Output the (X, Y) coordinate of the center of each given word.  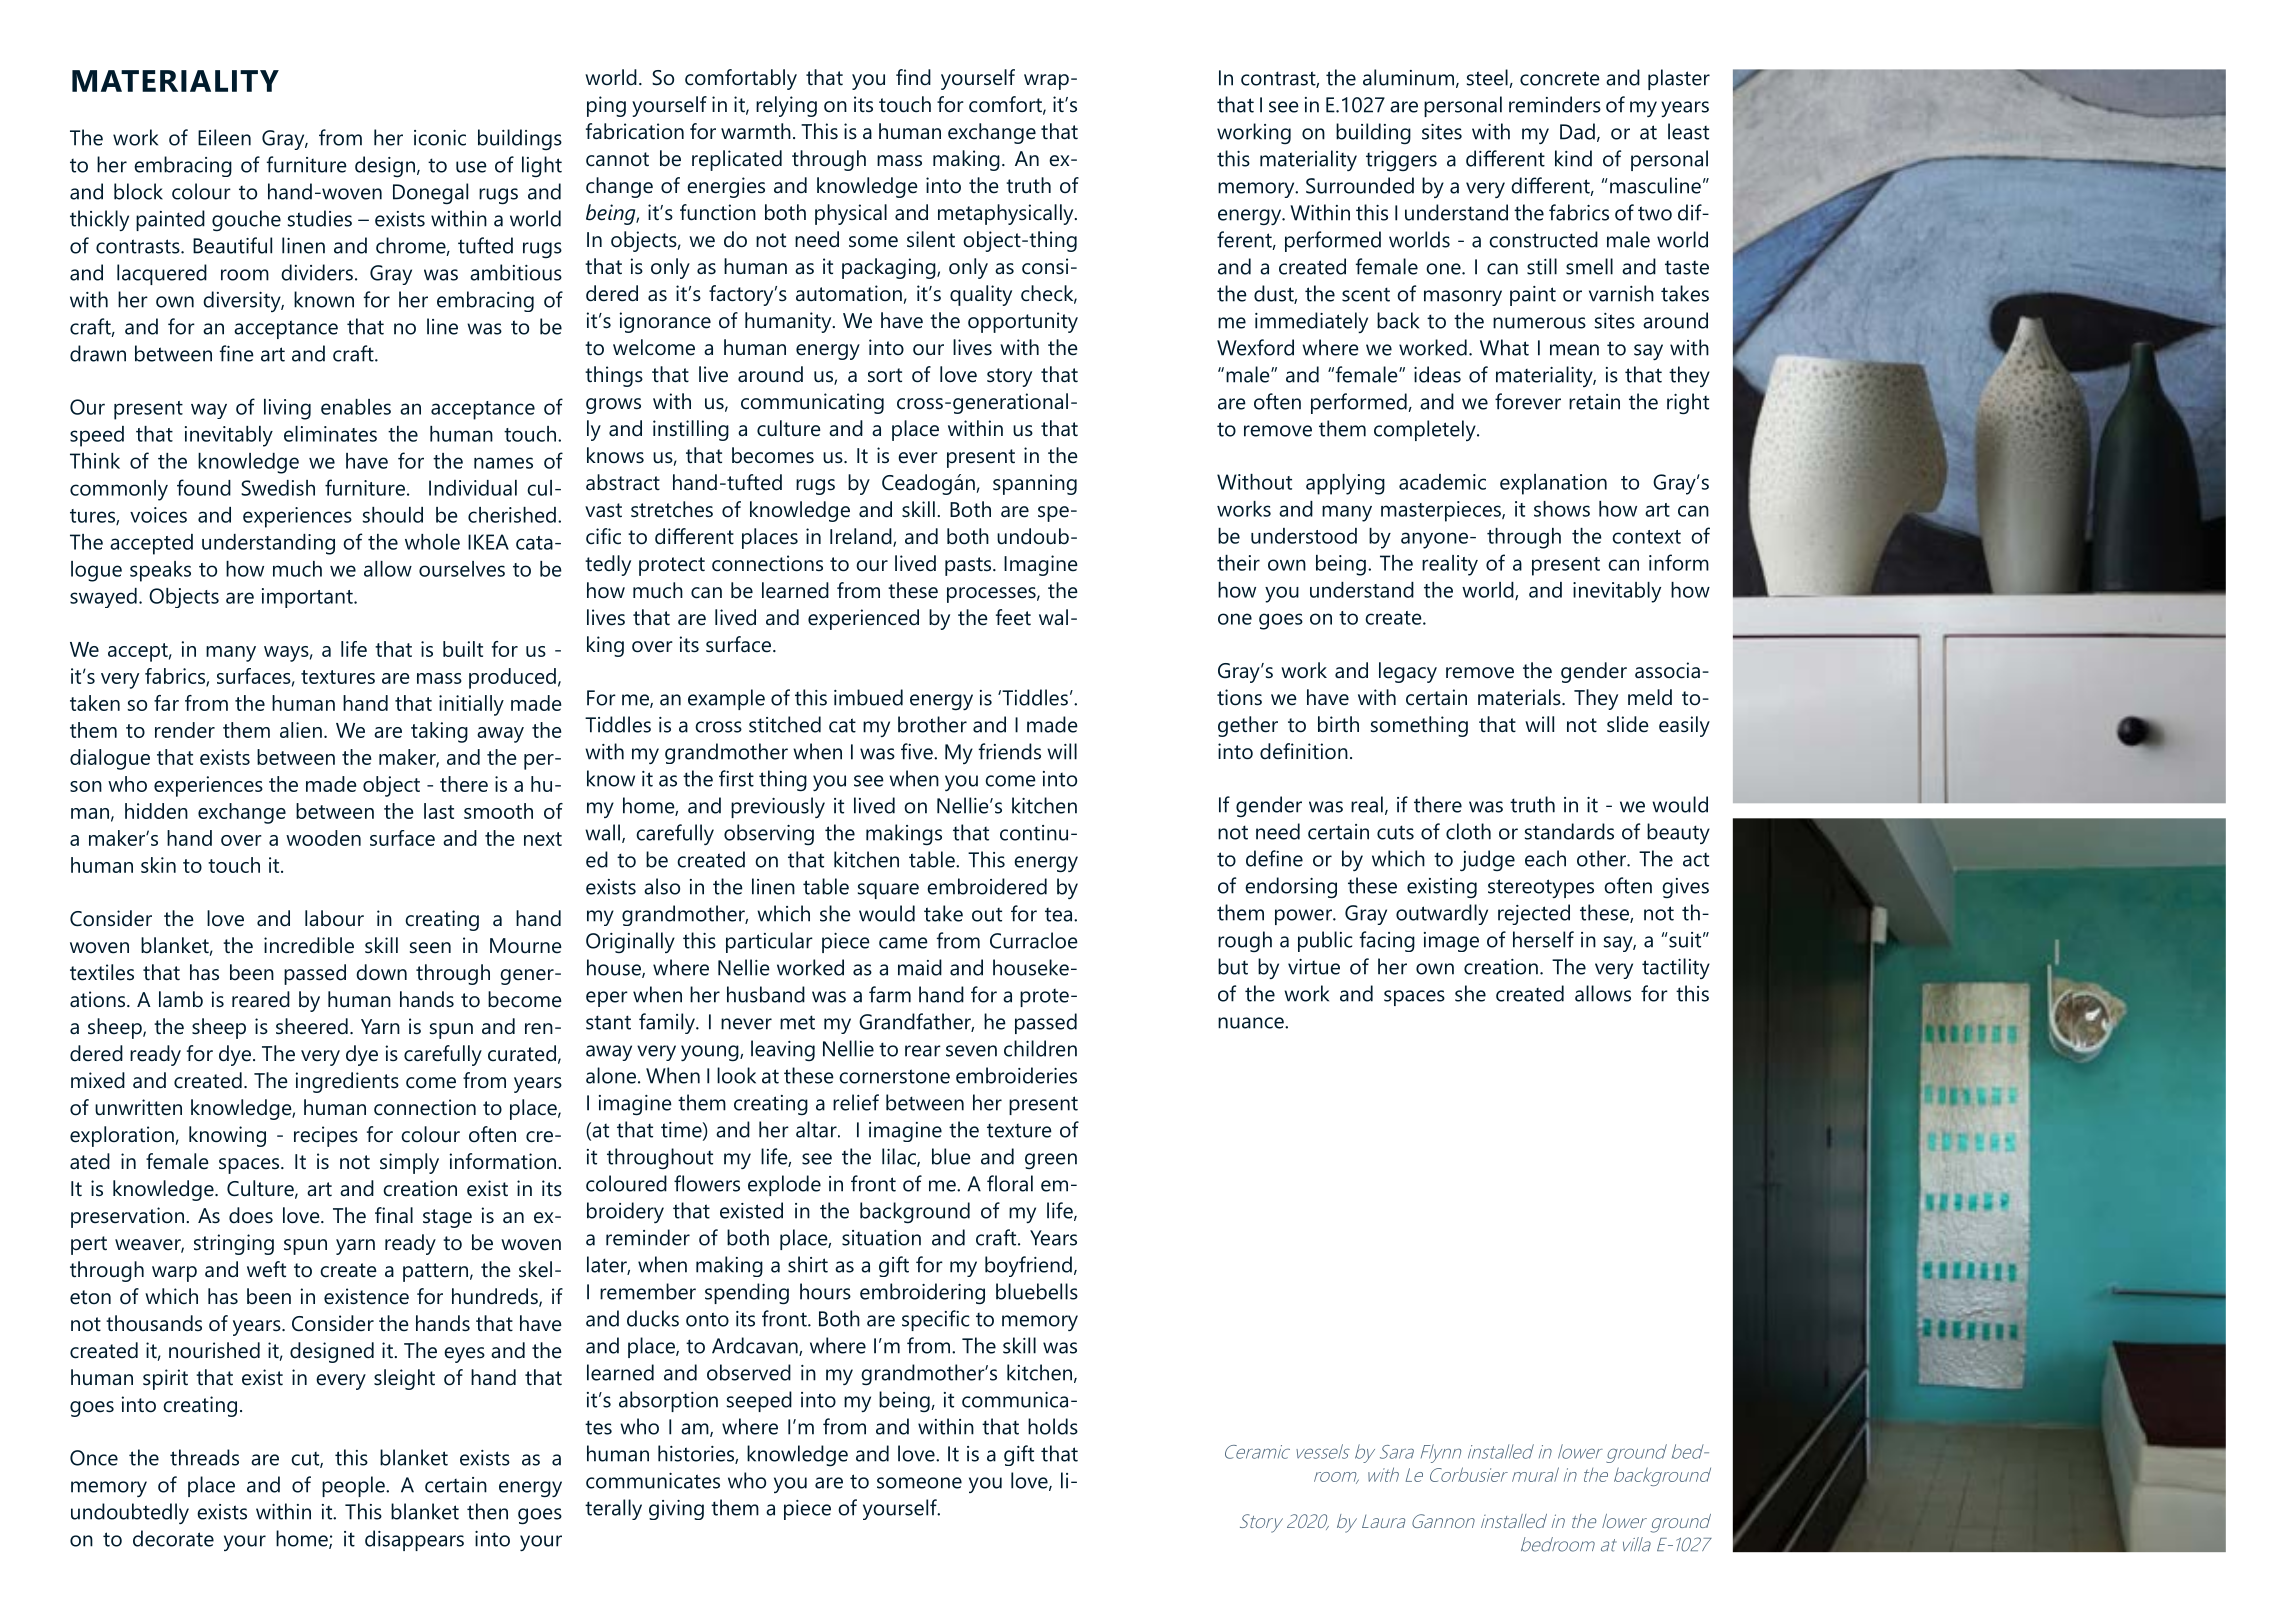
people (354, 1486)
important (308, 598)
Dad (1577, 131)
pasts (969, 566)
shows (1562, 509)
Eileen (224, 137)
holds (1053, 1426)
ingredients (347, 1082)
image (1451, 942)
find (913, 77)
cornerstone (894, 1076)
